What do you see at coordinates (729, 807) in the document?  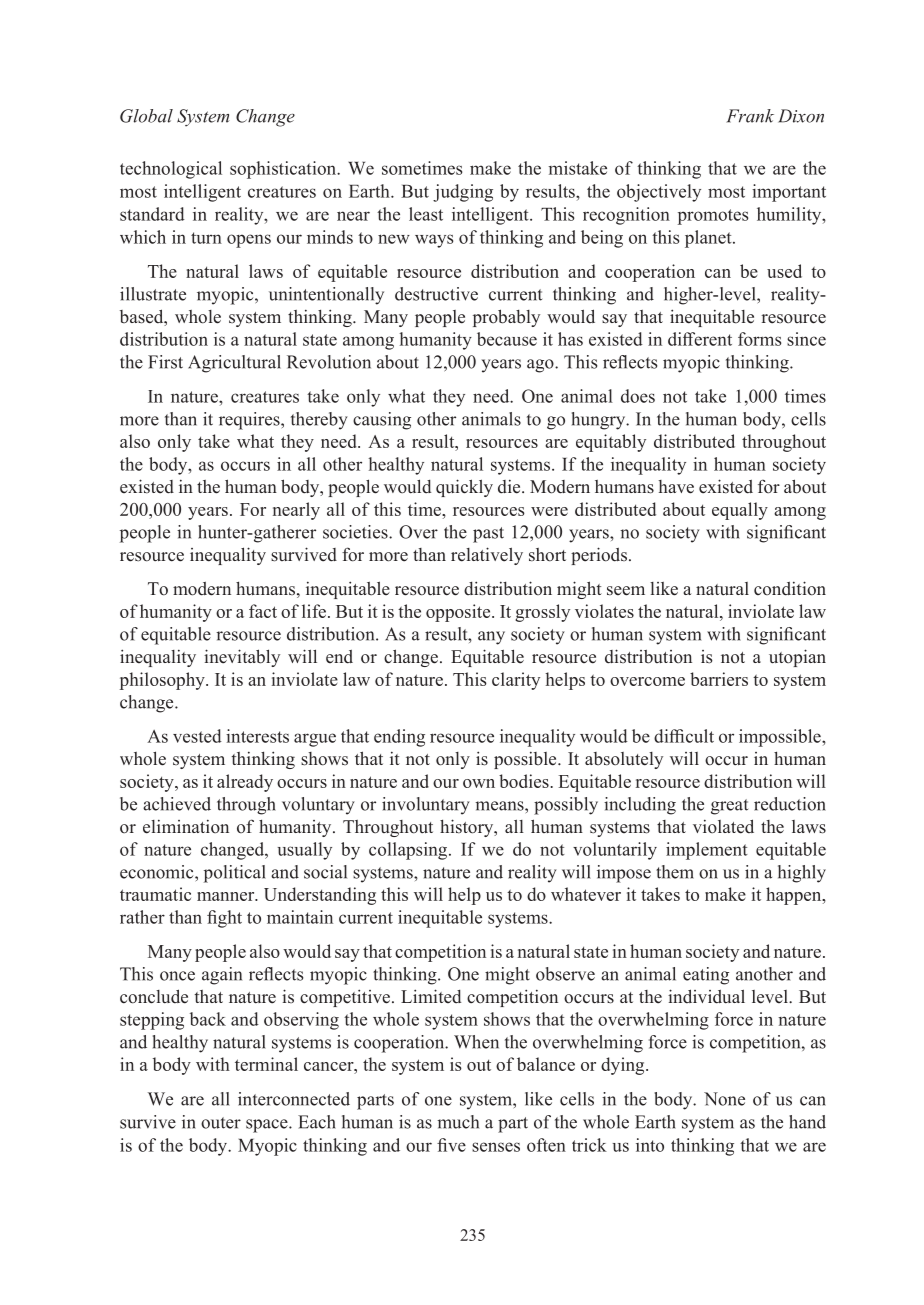 I see `great` at bounding box center [729, 807].
